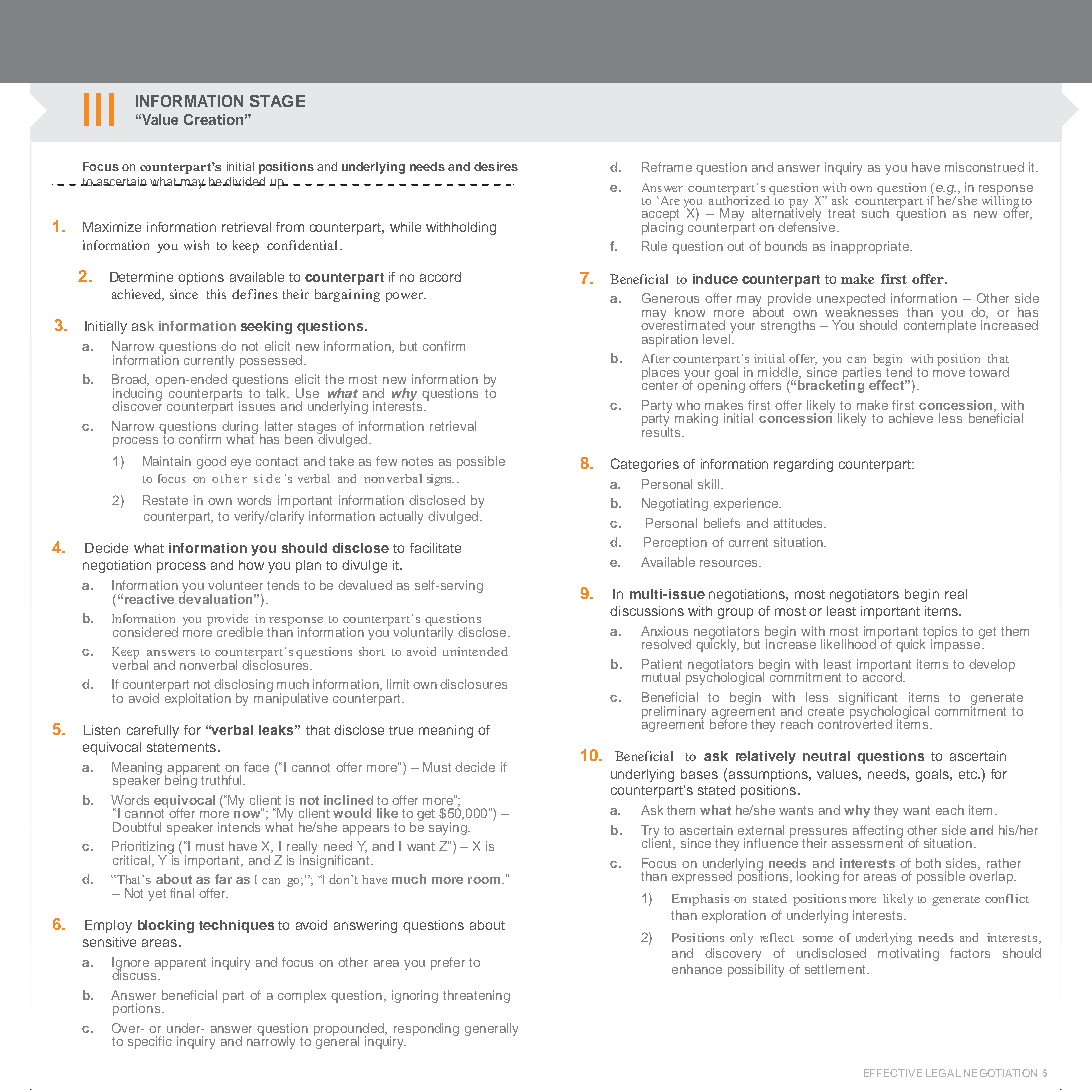  What do you see at coordinates (99, 109) in the image?
I see `III` at bounding box center [99, 109].
